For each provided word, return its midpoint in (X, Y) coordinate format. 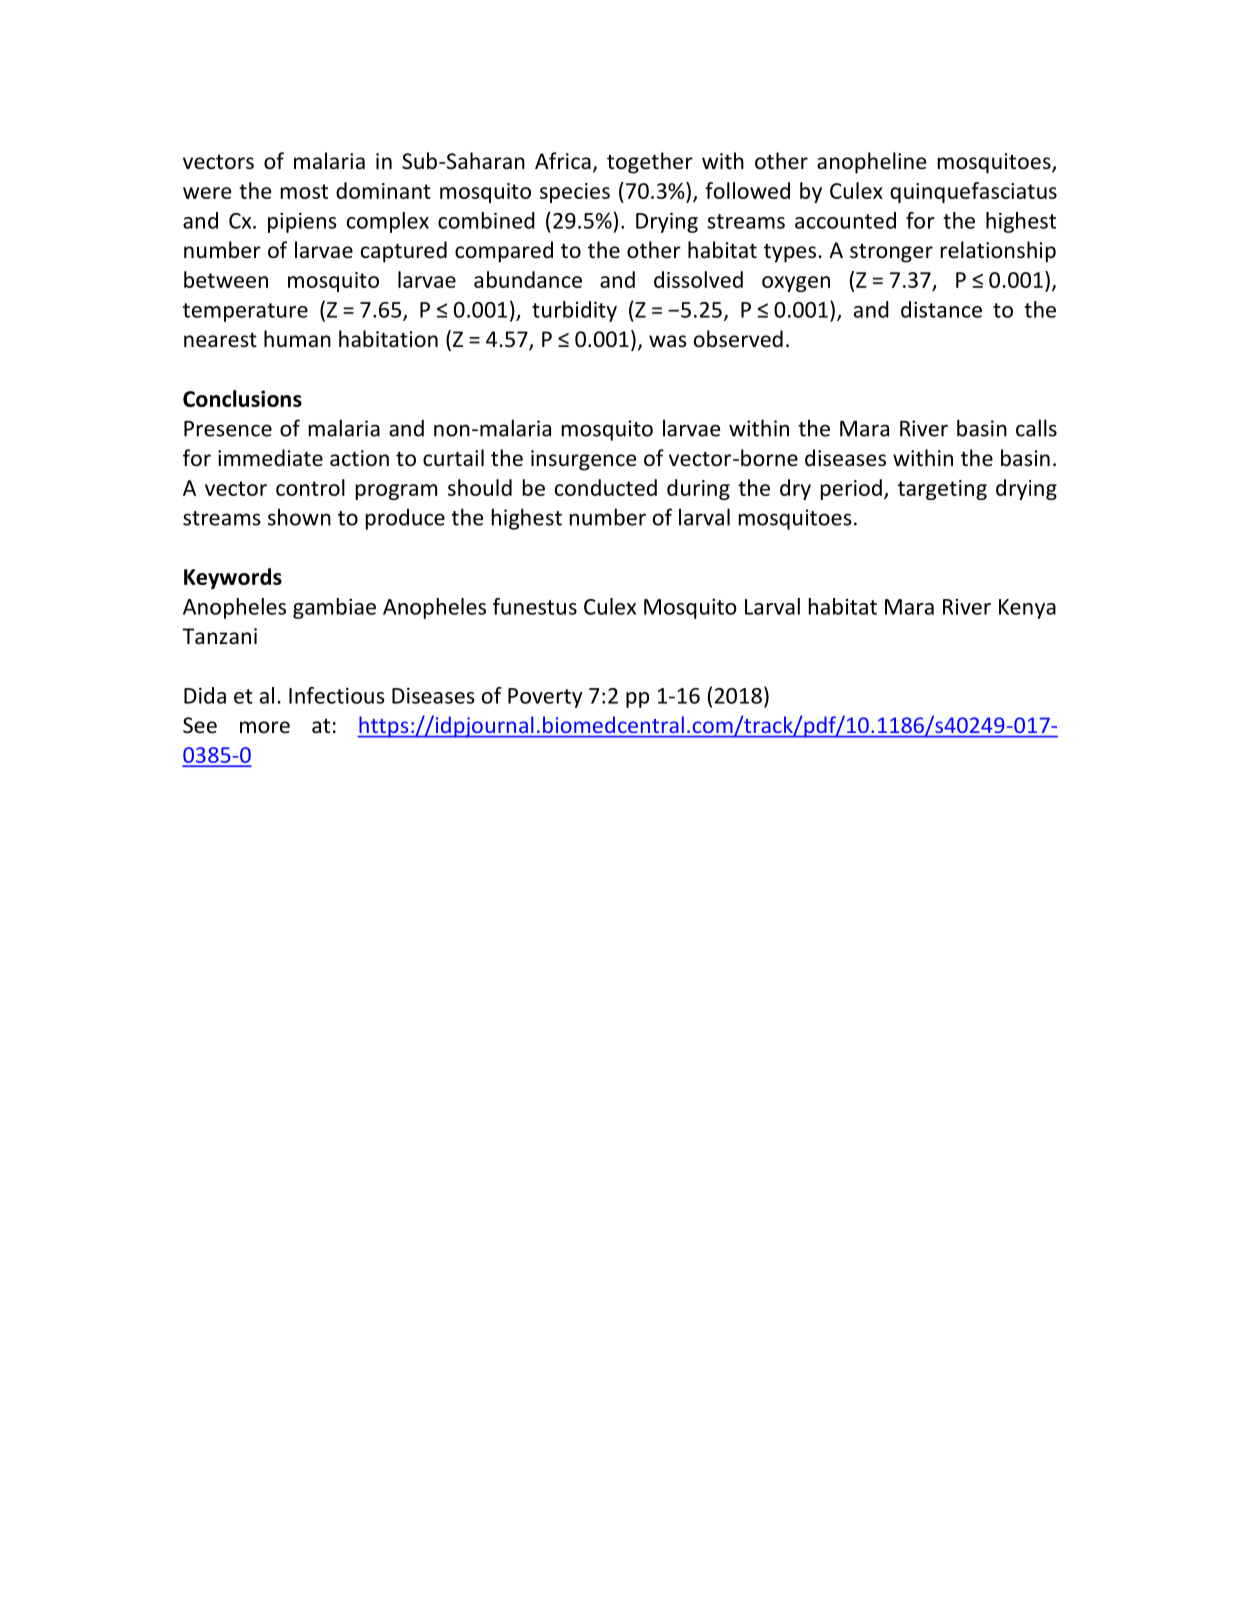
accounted (845, 220)
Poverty (545, 698)
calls (1036, 428)
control (310, 487)
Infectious (337, 695)
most (304, 191)
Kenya (1027, 609)
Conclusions (242, 398)
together (650, 163)
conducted (606, 487)
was (668, 341)
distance (941, 309)
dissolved (698, 279)
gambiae (334, 608)
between (226, 279)
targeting (942, 490)
